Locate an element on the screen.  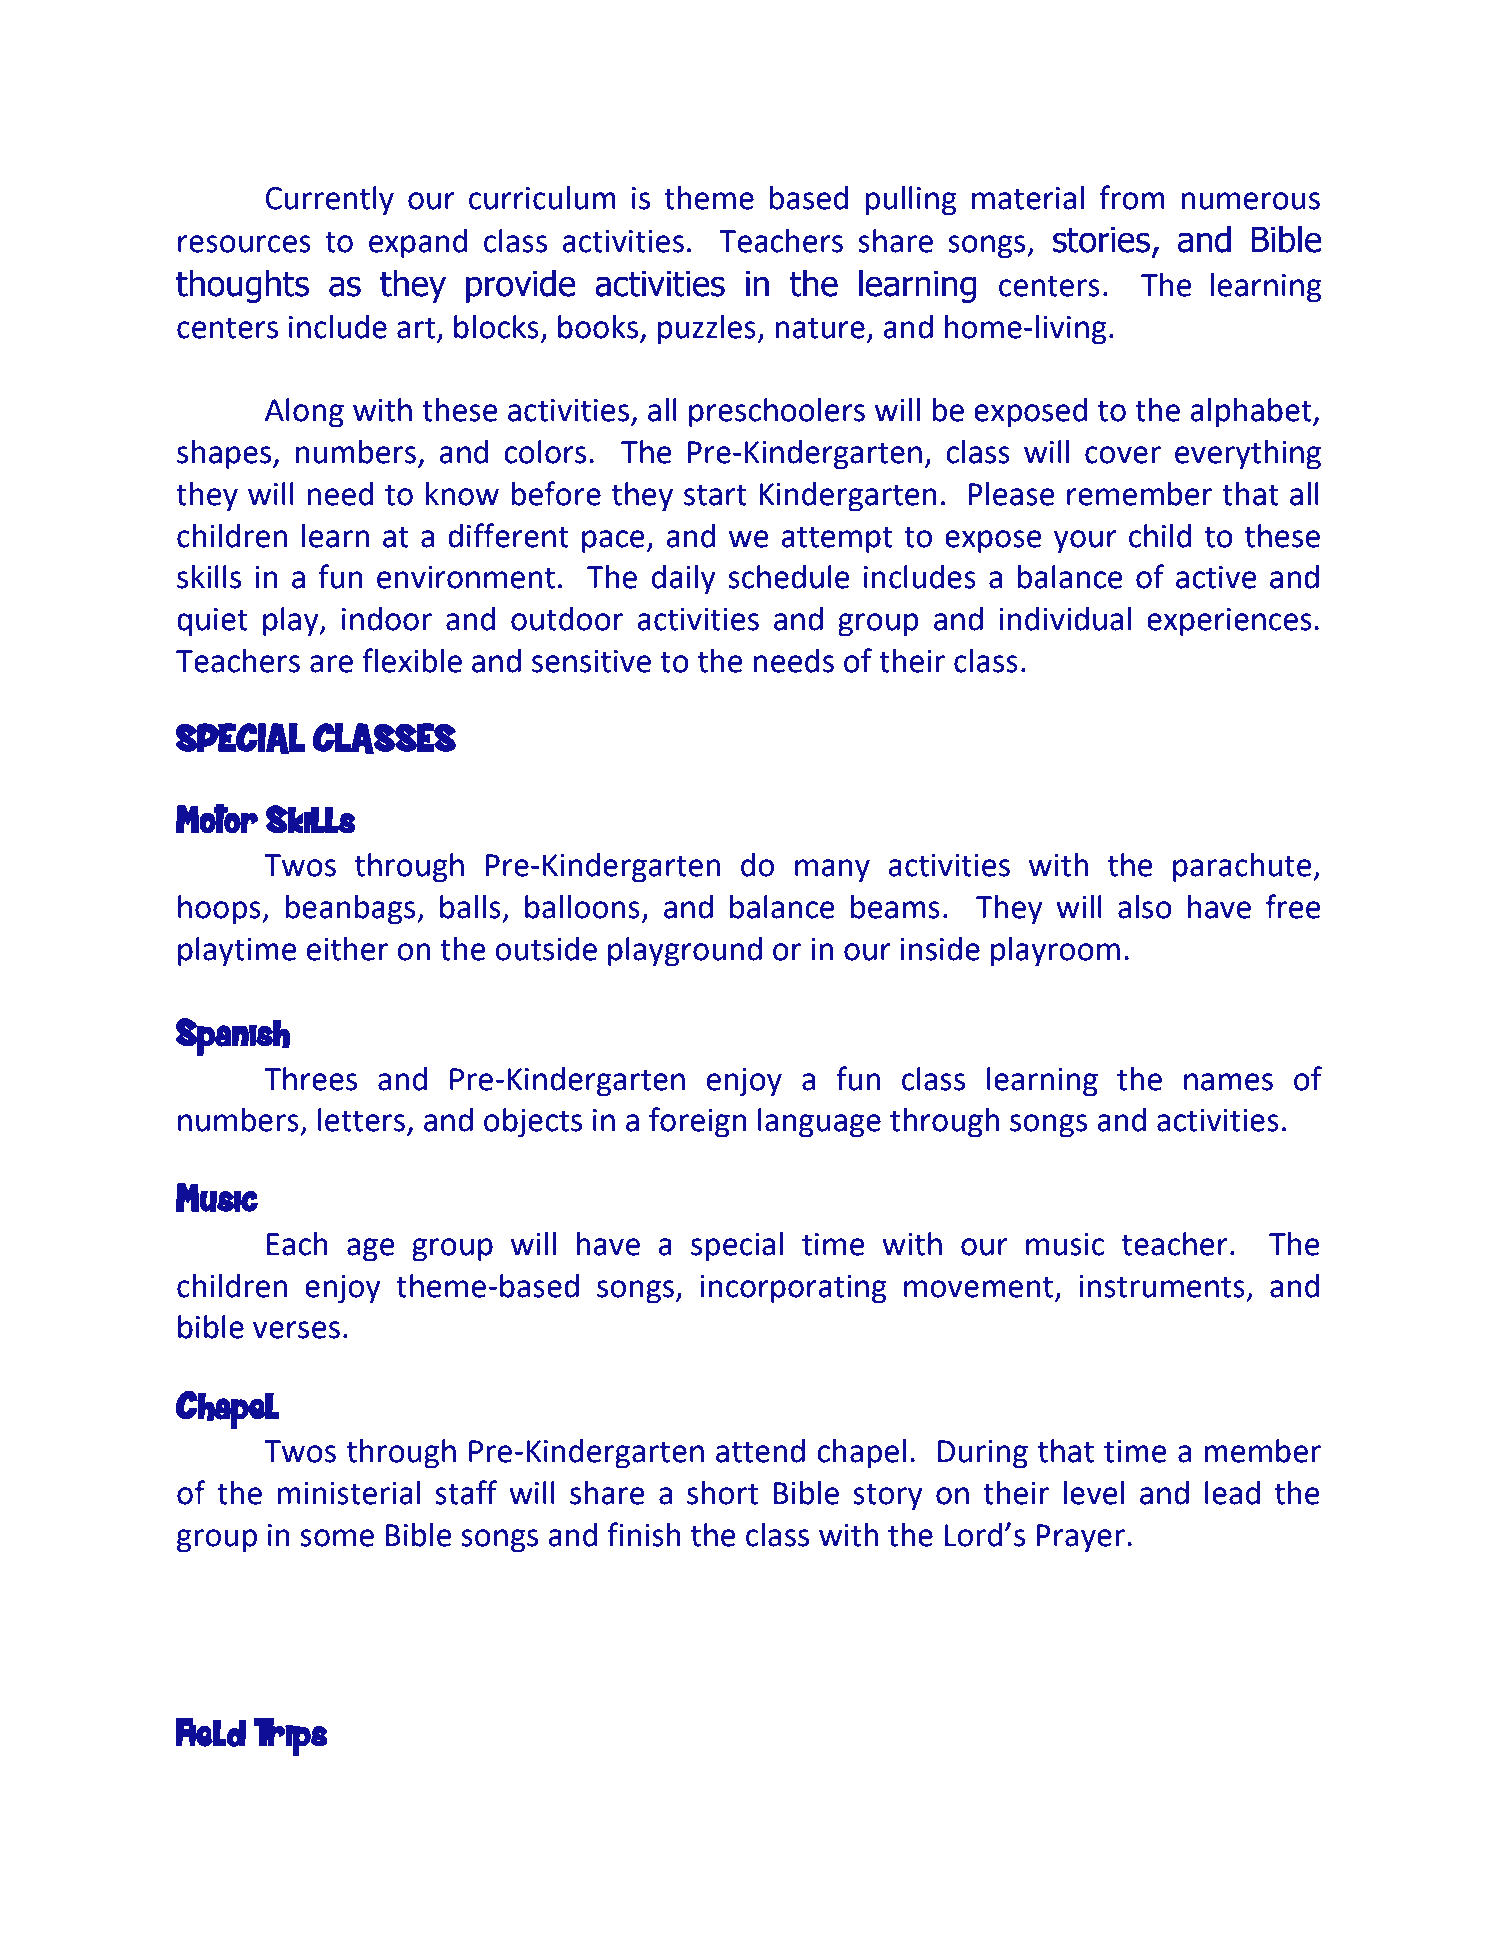
names is located at coordinates (1228, 1082).
